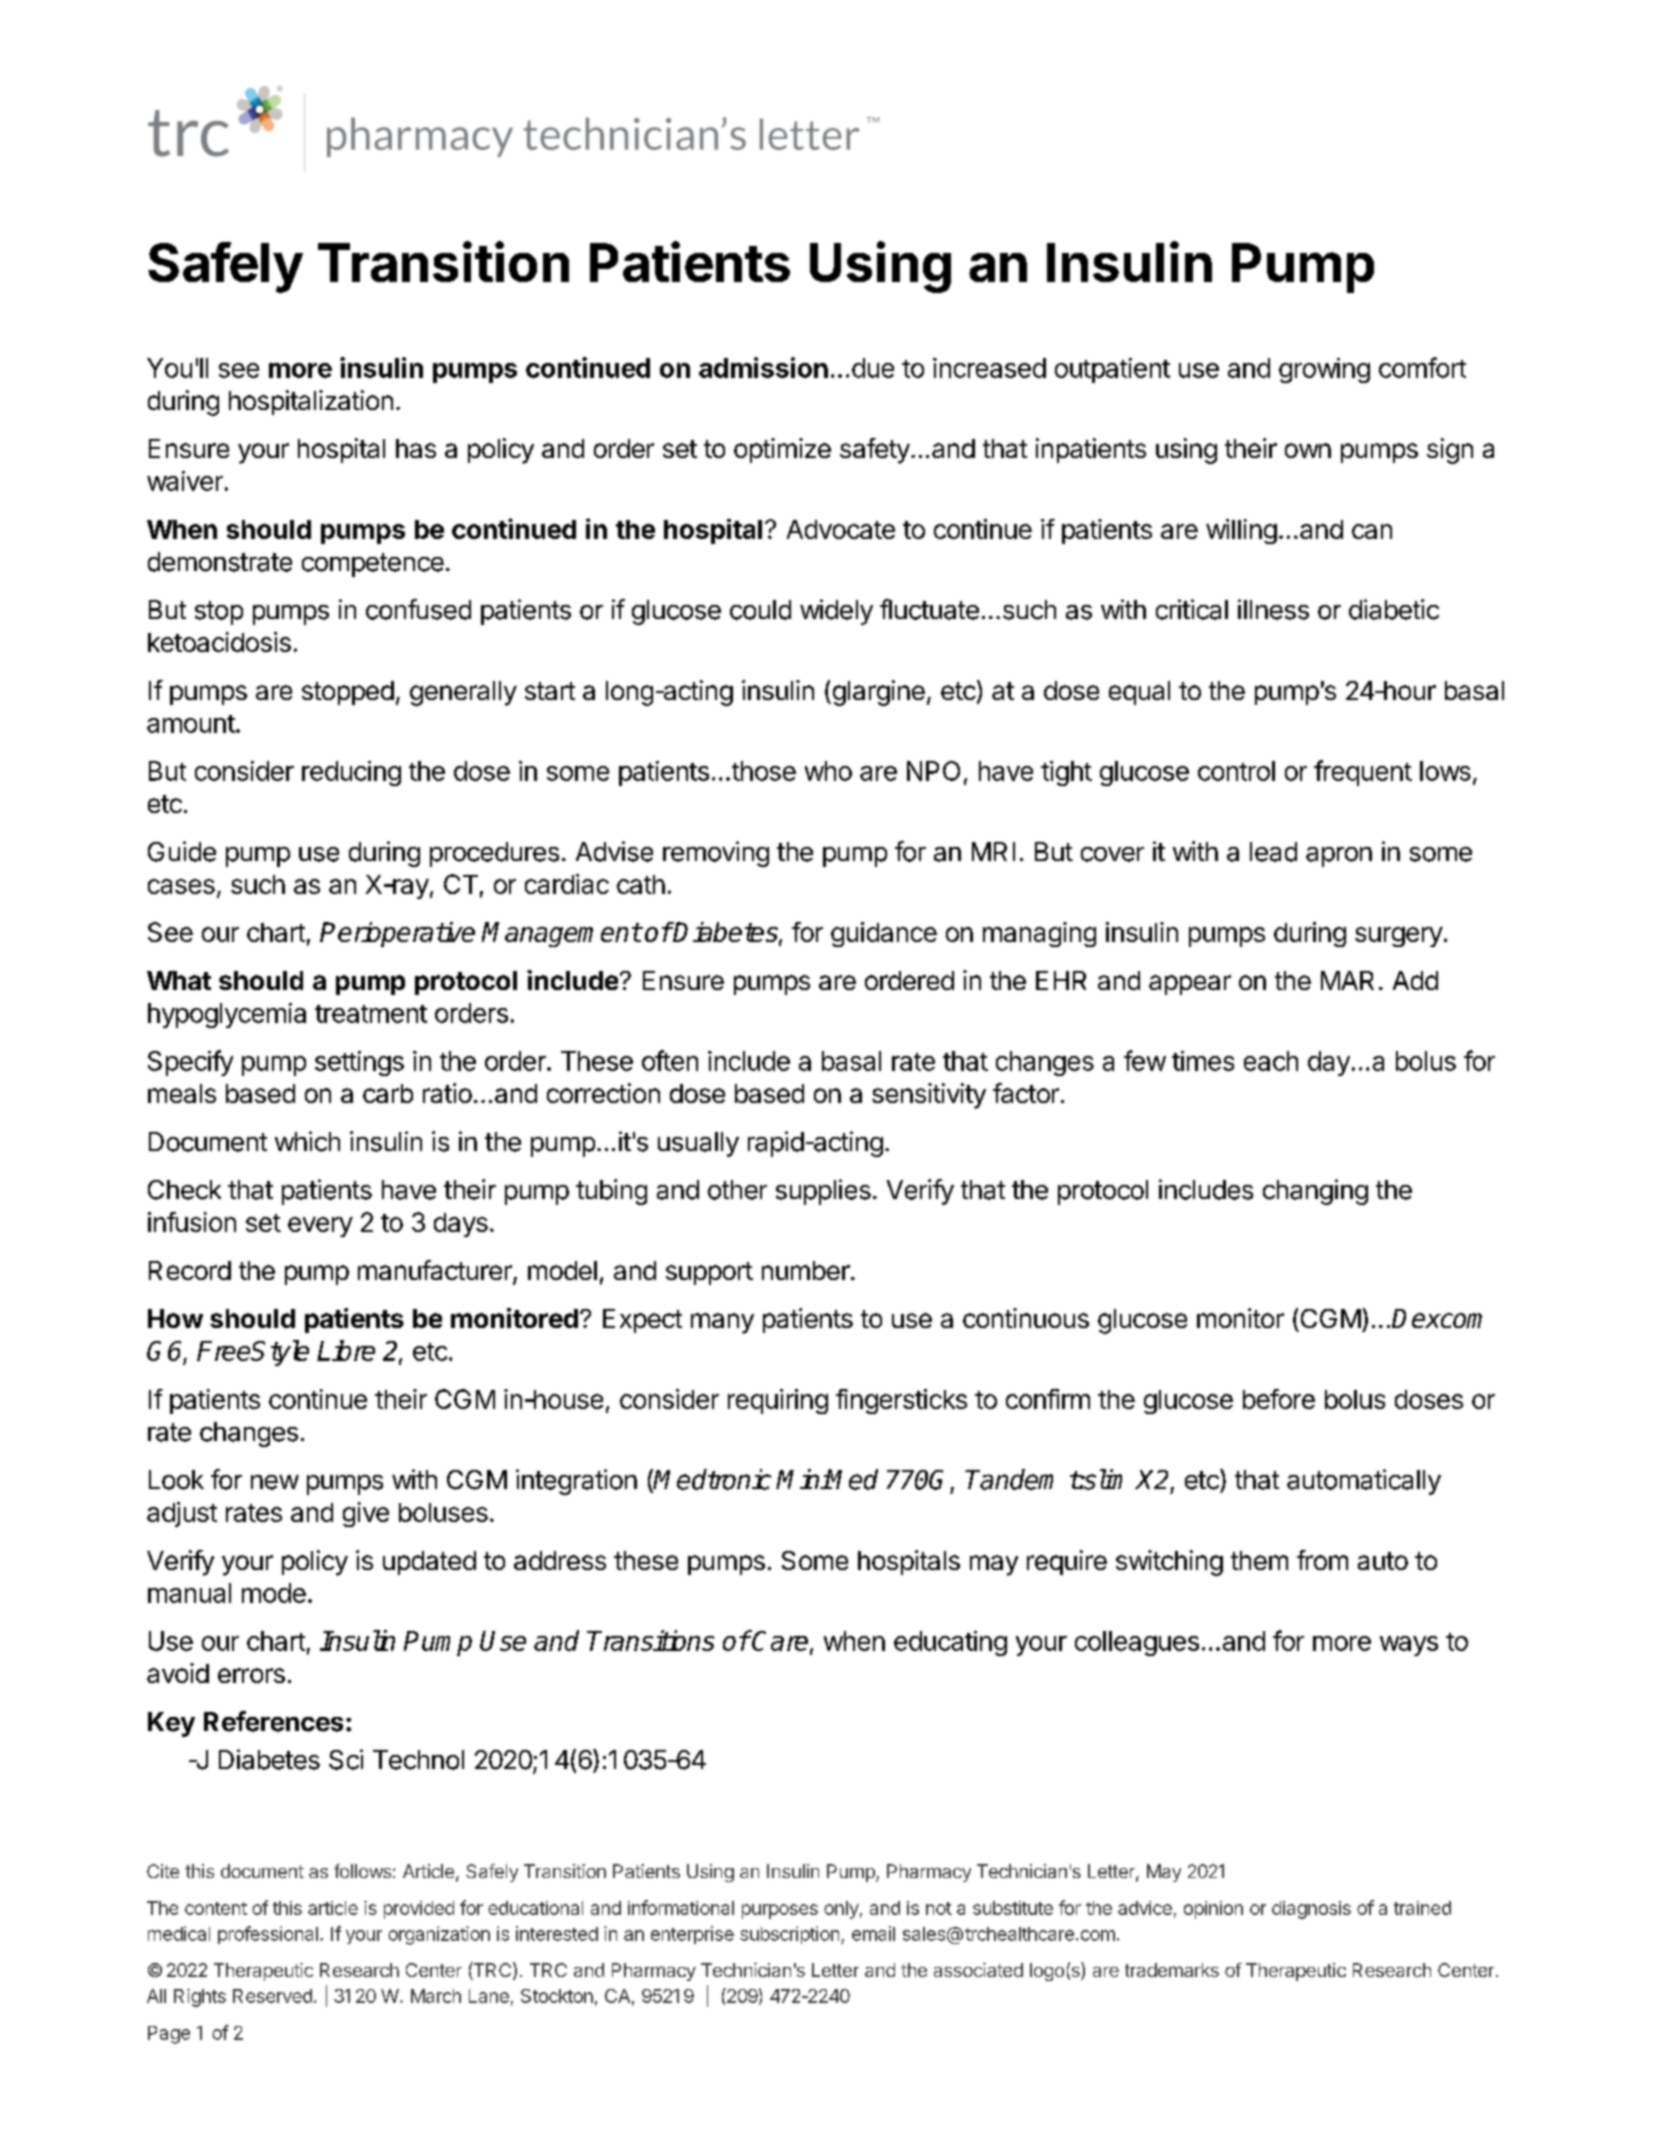 This screenshot has height=2145, width=1657. What do you see at coordinates (1273, 852) in the screenshot?
I see `lead` at bounding box center [1273, 852].
